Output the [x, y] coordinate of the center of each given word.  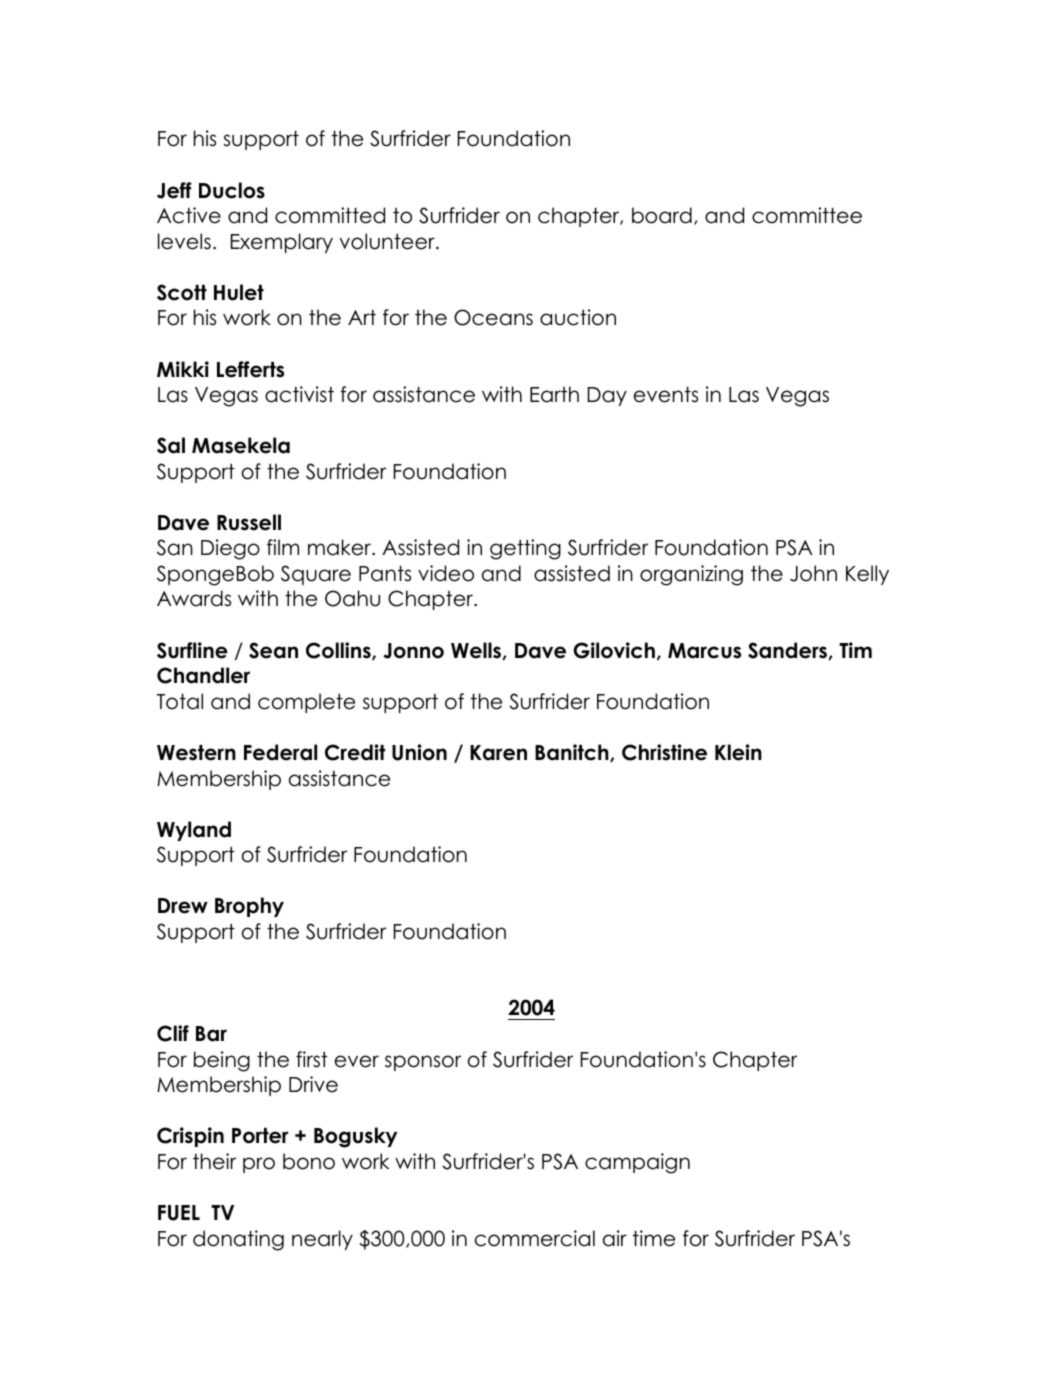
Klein [738, 752]
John [813, 573]
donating [238, 1240]
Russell [249, 522]
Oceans [493, 317]
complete [306, 703]
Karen [498, 753]
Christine [664, 752]
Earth [554, 394]
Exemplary [282, 243]
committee [807, 215]
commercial [535, 1238]
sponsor [423, 1063]
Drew [183, 906]
